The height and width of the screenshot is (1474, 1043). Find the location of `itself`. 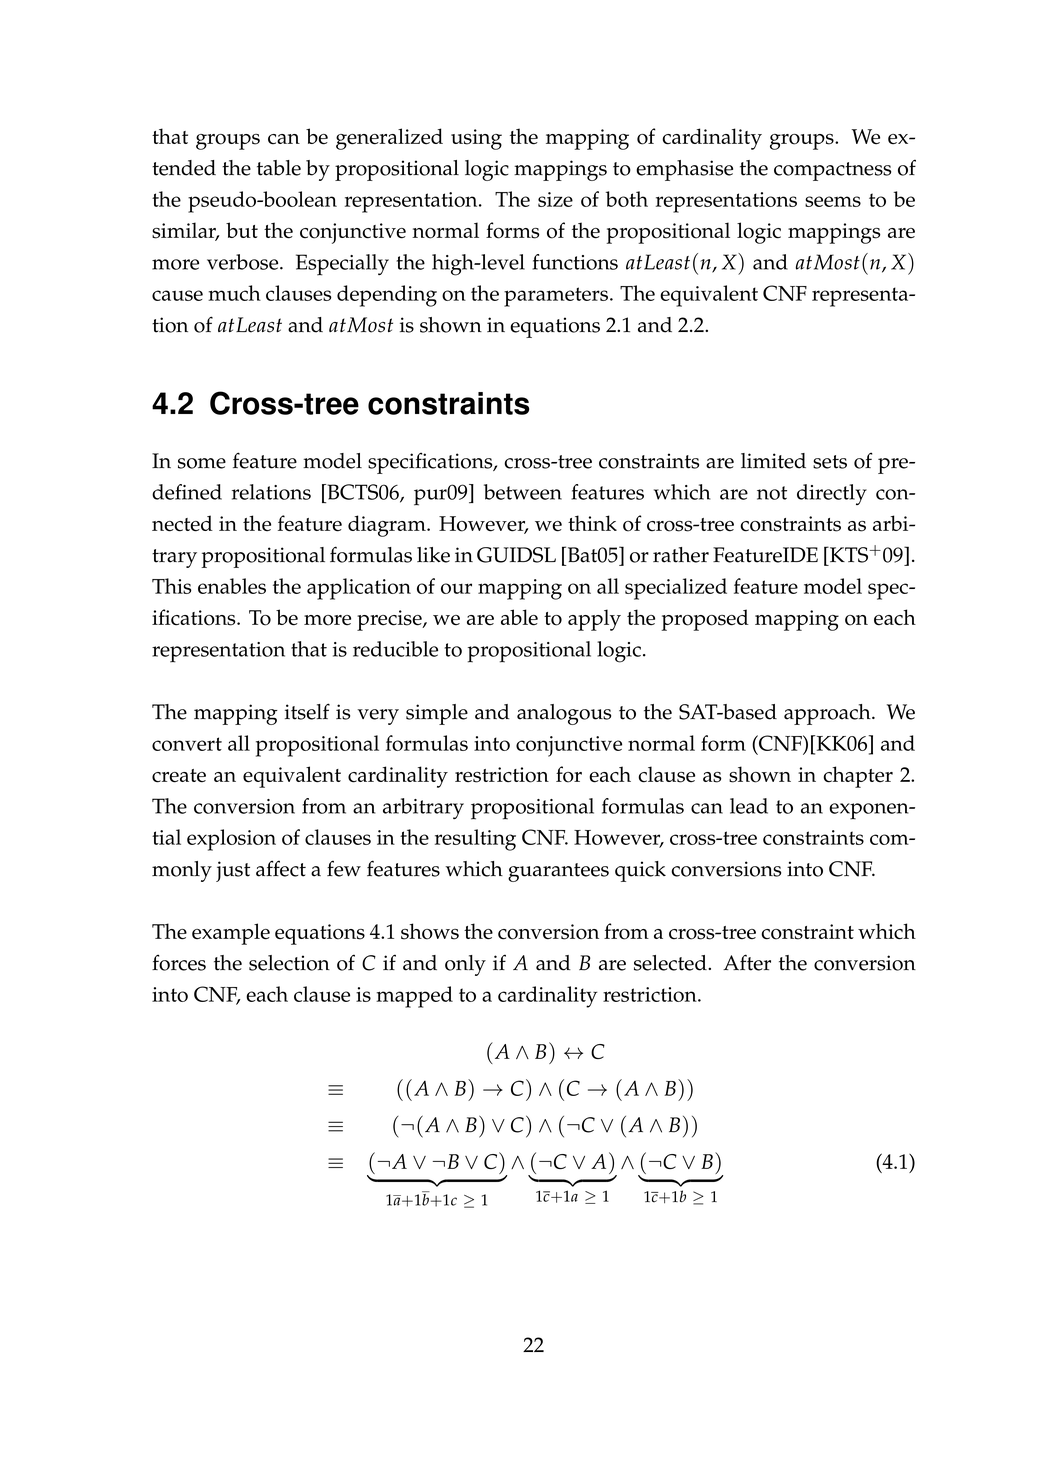

itself is located at coordinates (307, 711).
